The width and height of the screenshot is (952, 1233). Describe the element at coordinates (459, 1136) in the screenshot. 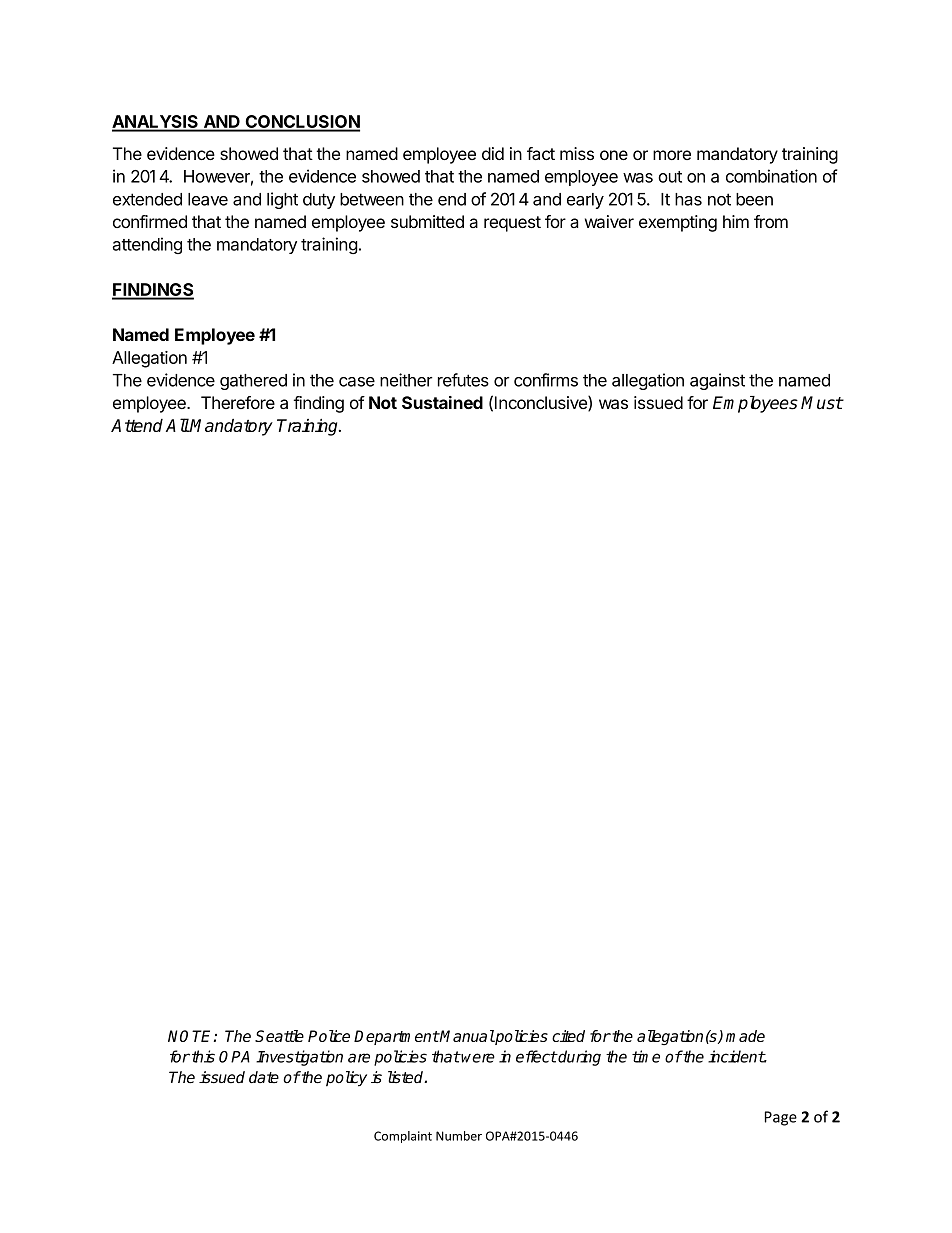

I see `Number` at that location.
